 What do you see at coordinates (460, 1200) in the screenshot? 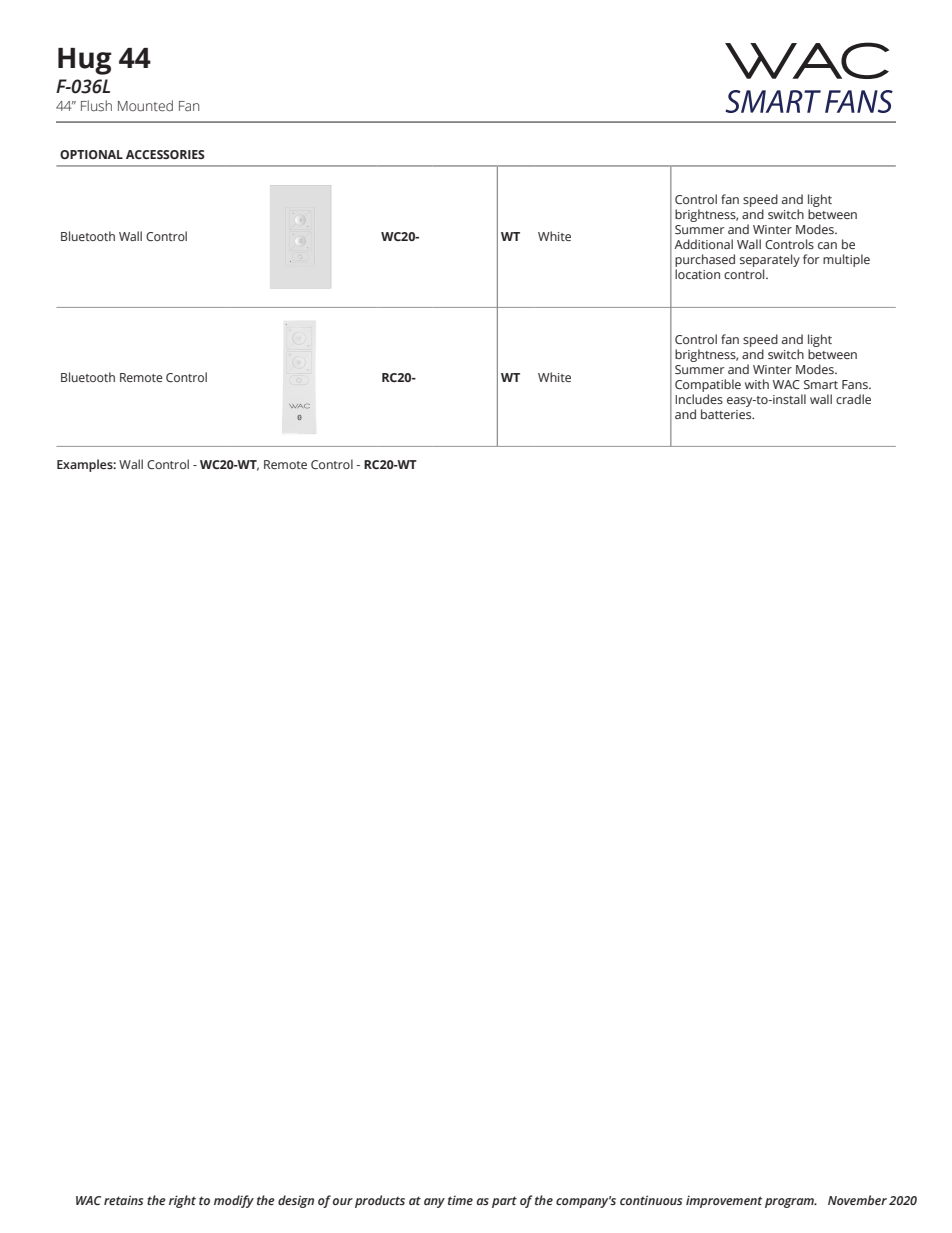
I see `time` at bounding box center [460, 1200].
